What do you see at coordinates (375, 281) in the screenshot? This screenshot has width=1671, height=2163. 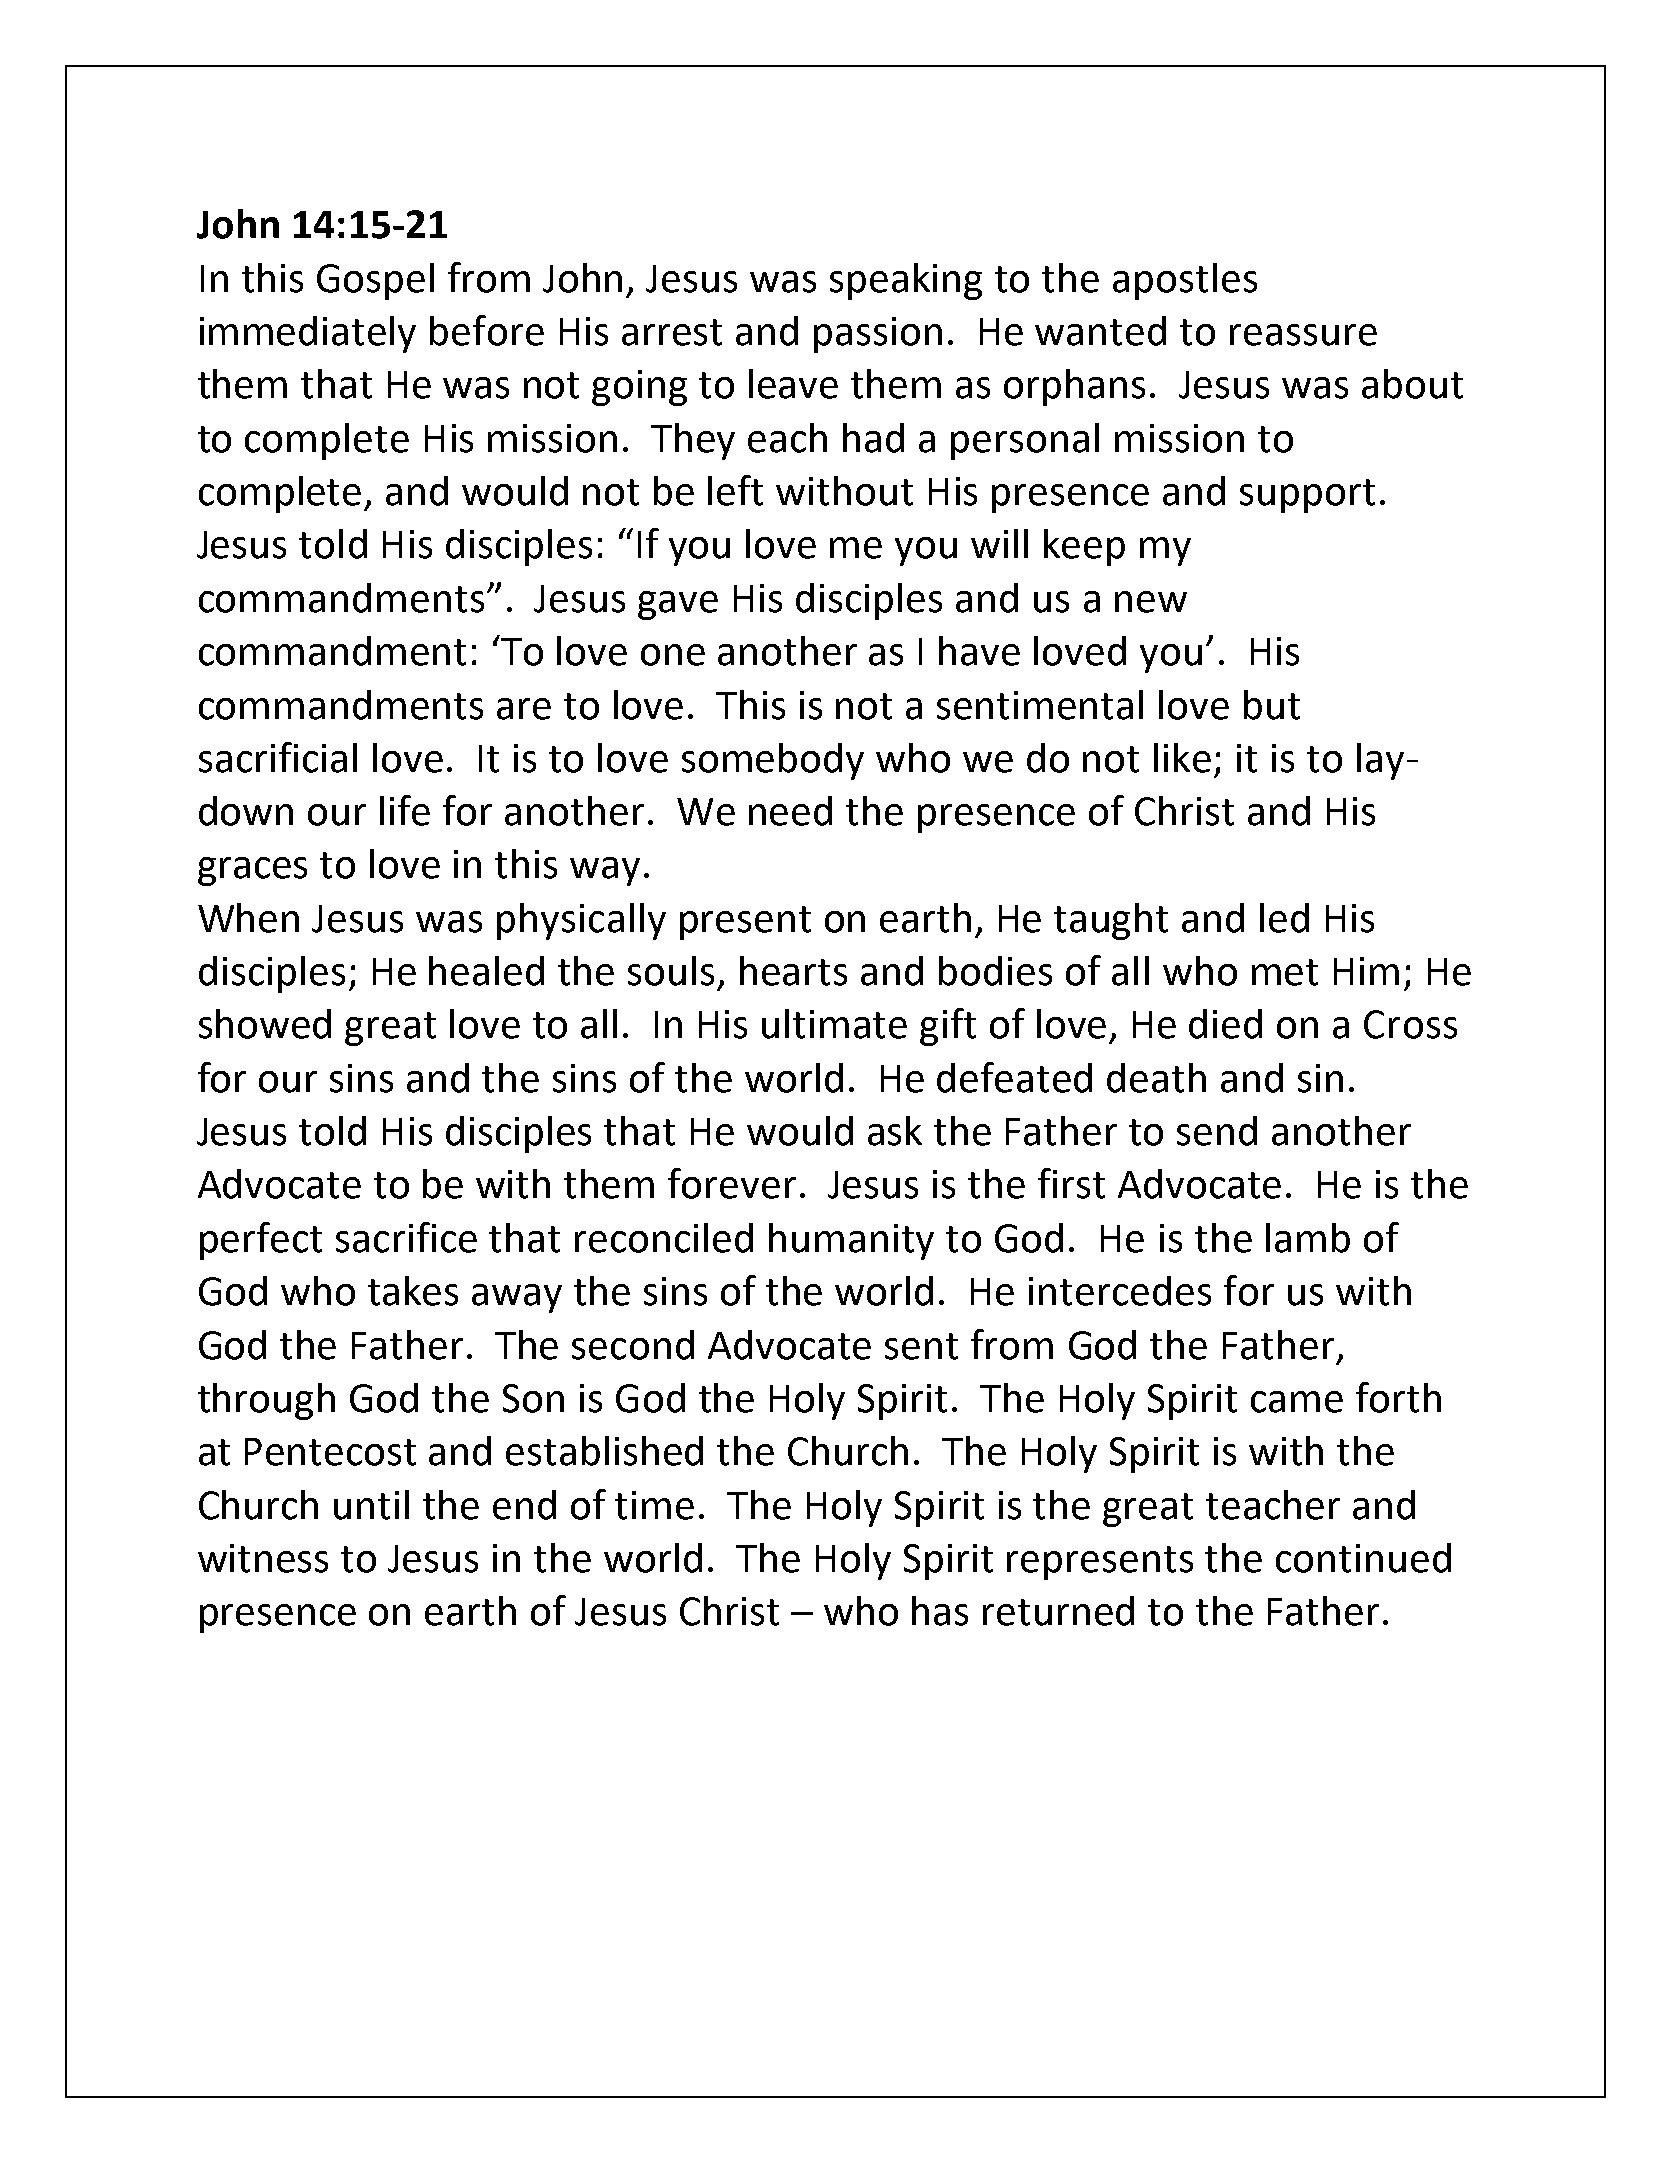 I see `Gospel` at bounding box center [375, 281].
